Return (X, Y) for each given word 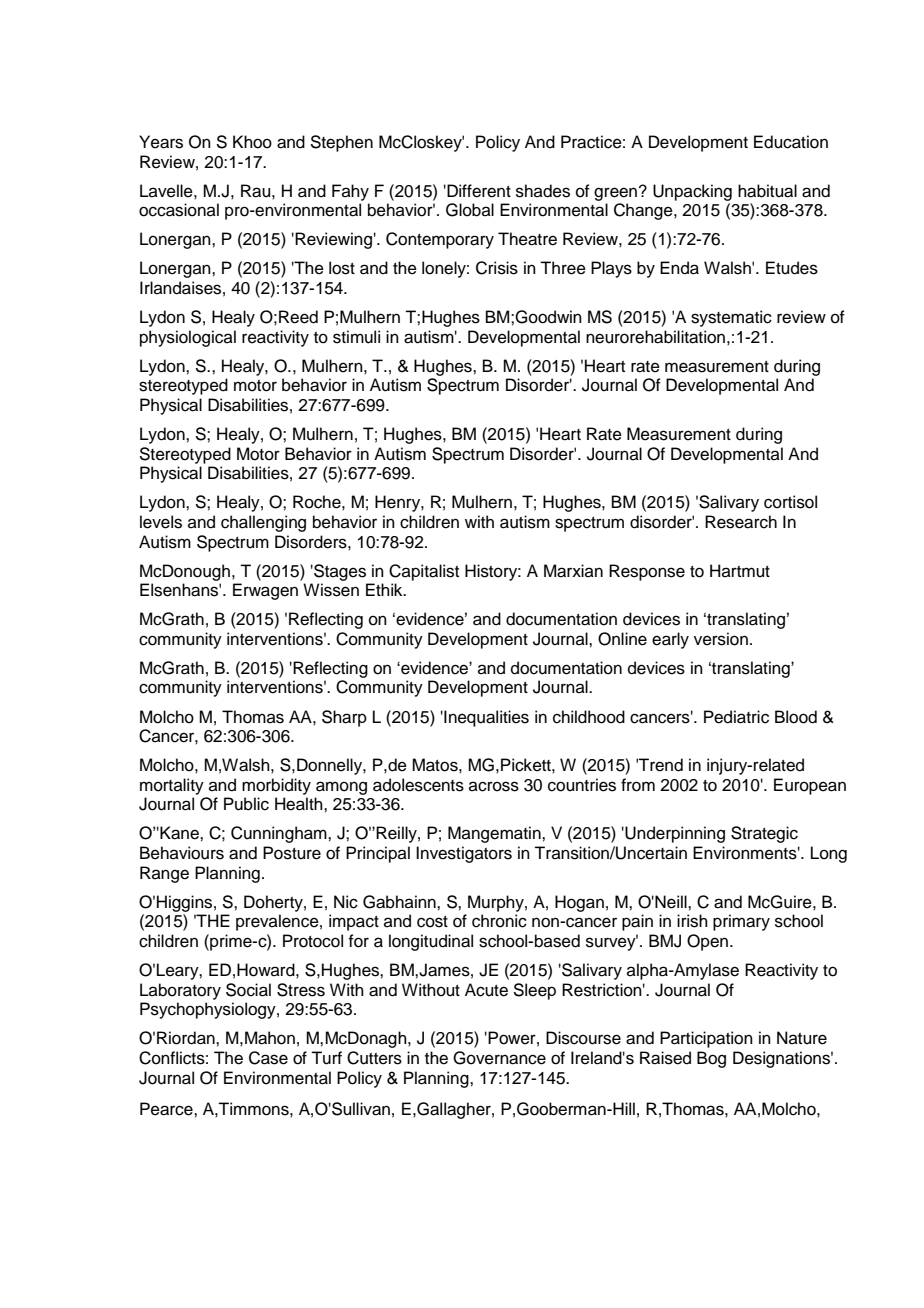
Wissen (331, 590)
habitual (767, 191)
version (721, 639)
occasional (179, 210)
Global (470, 210)
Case (268, 1058)
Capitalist (424, 572)
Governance (499, 1058)
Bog (711, 1059)
